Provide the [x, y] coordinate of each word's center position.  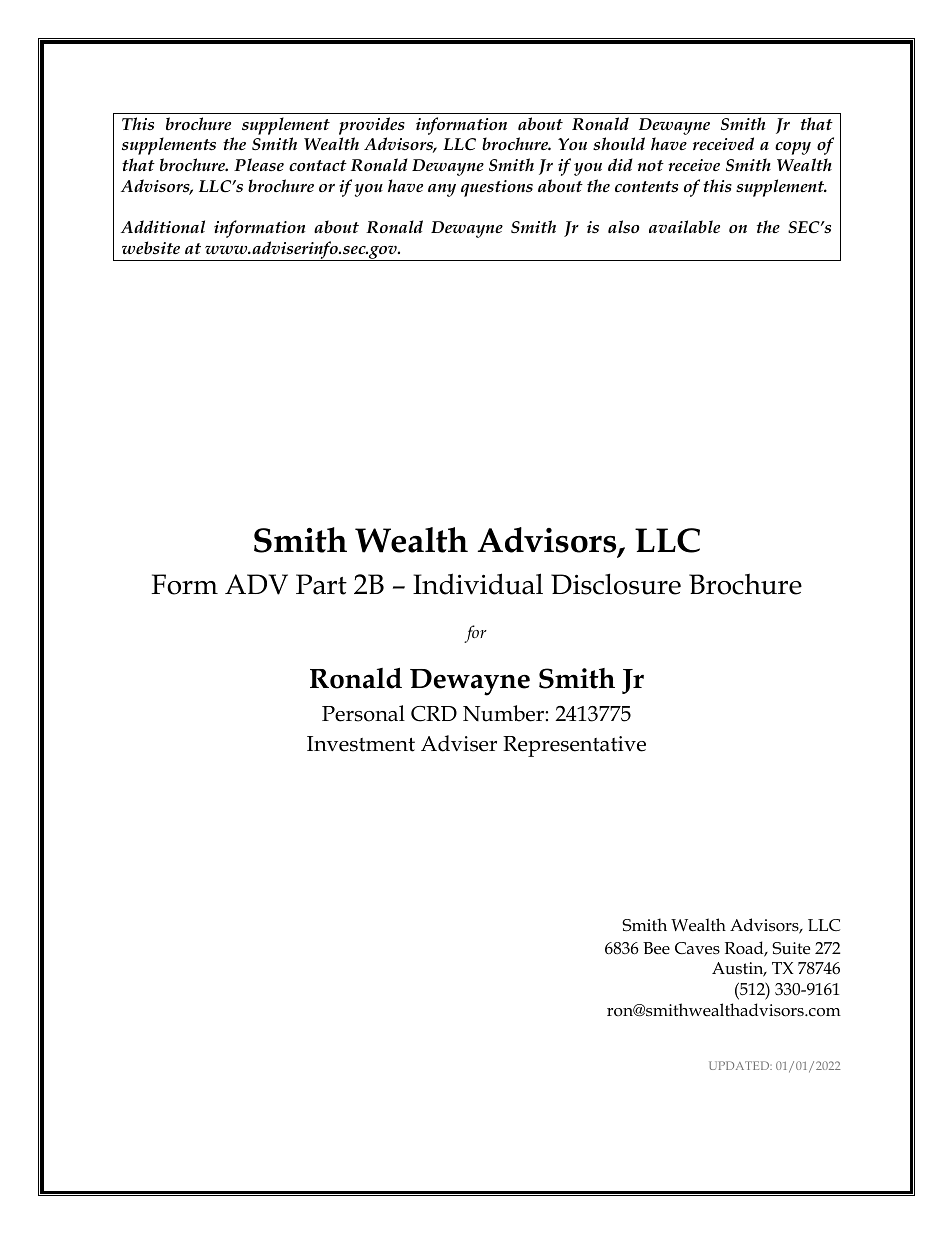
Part [321, 584]
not [651, 165]
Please [259, 164]
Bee [656, 948]
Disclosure [616, 584]
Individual [478, 584]
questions [497, 188]
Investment [361, 744]
